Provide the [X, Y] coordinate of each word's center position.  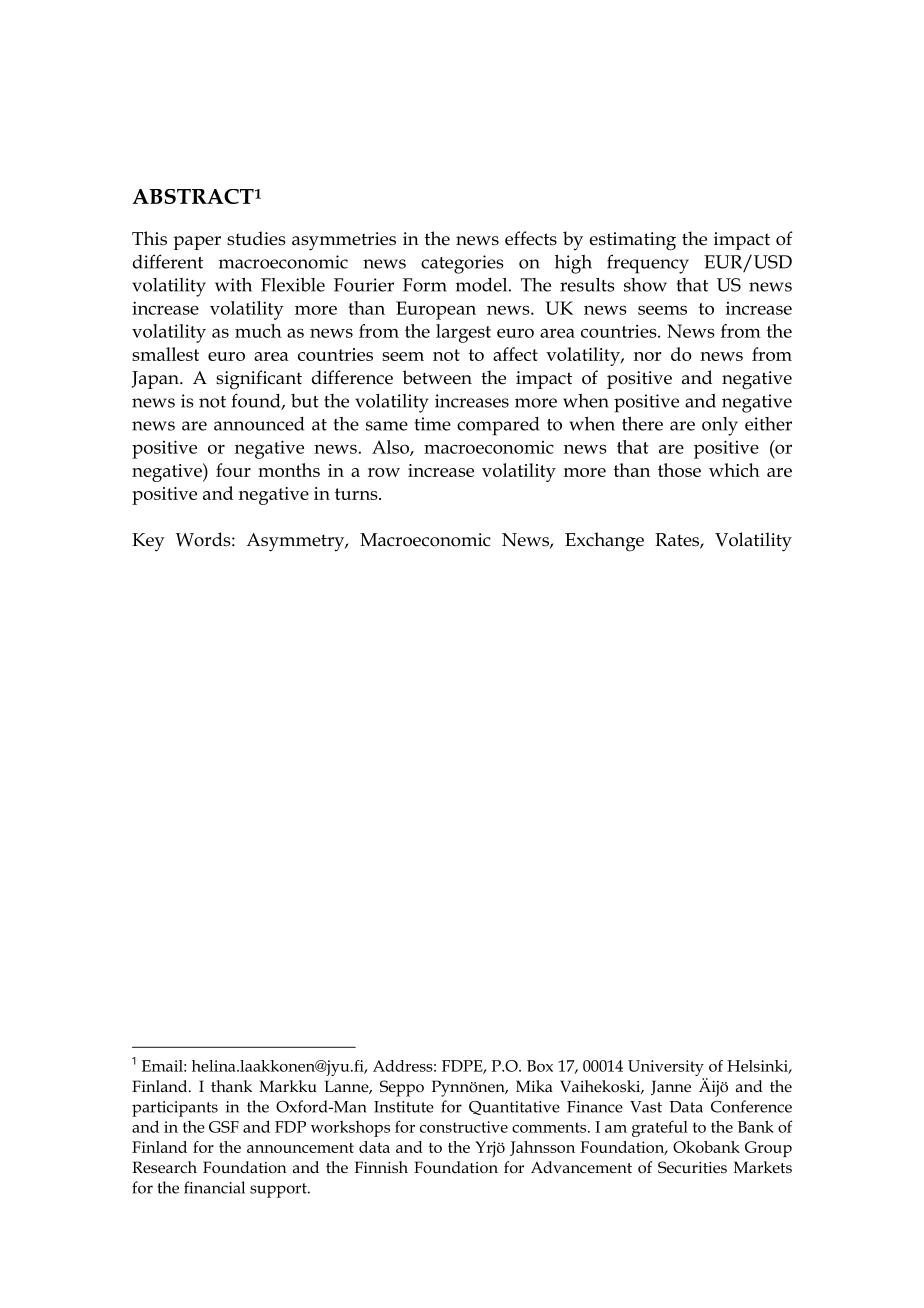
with [233, 285]
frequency [648, 264]
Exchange [604, 542]
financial [214, 1187]
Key [148, 542]
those [679, 470]
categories [462, 264]
